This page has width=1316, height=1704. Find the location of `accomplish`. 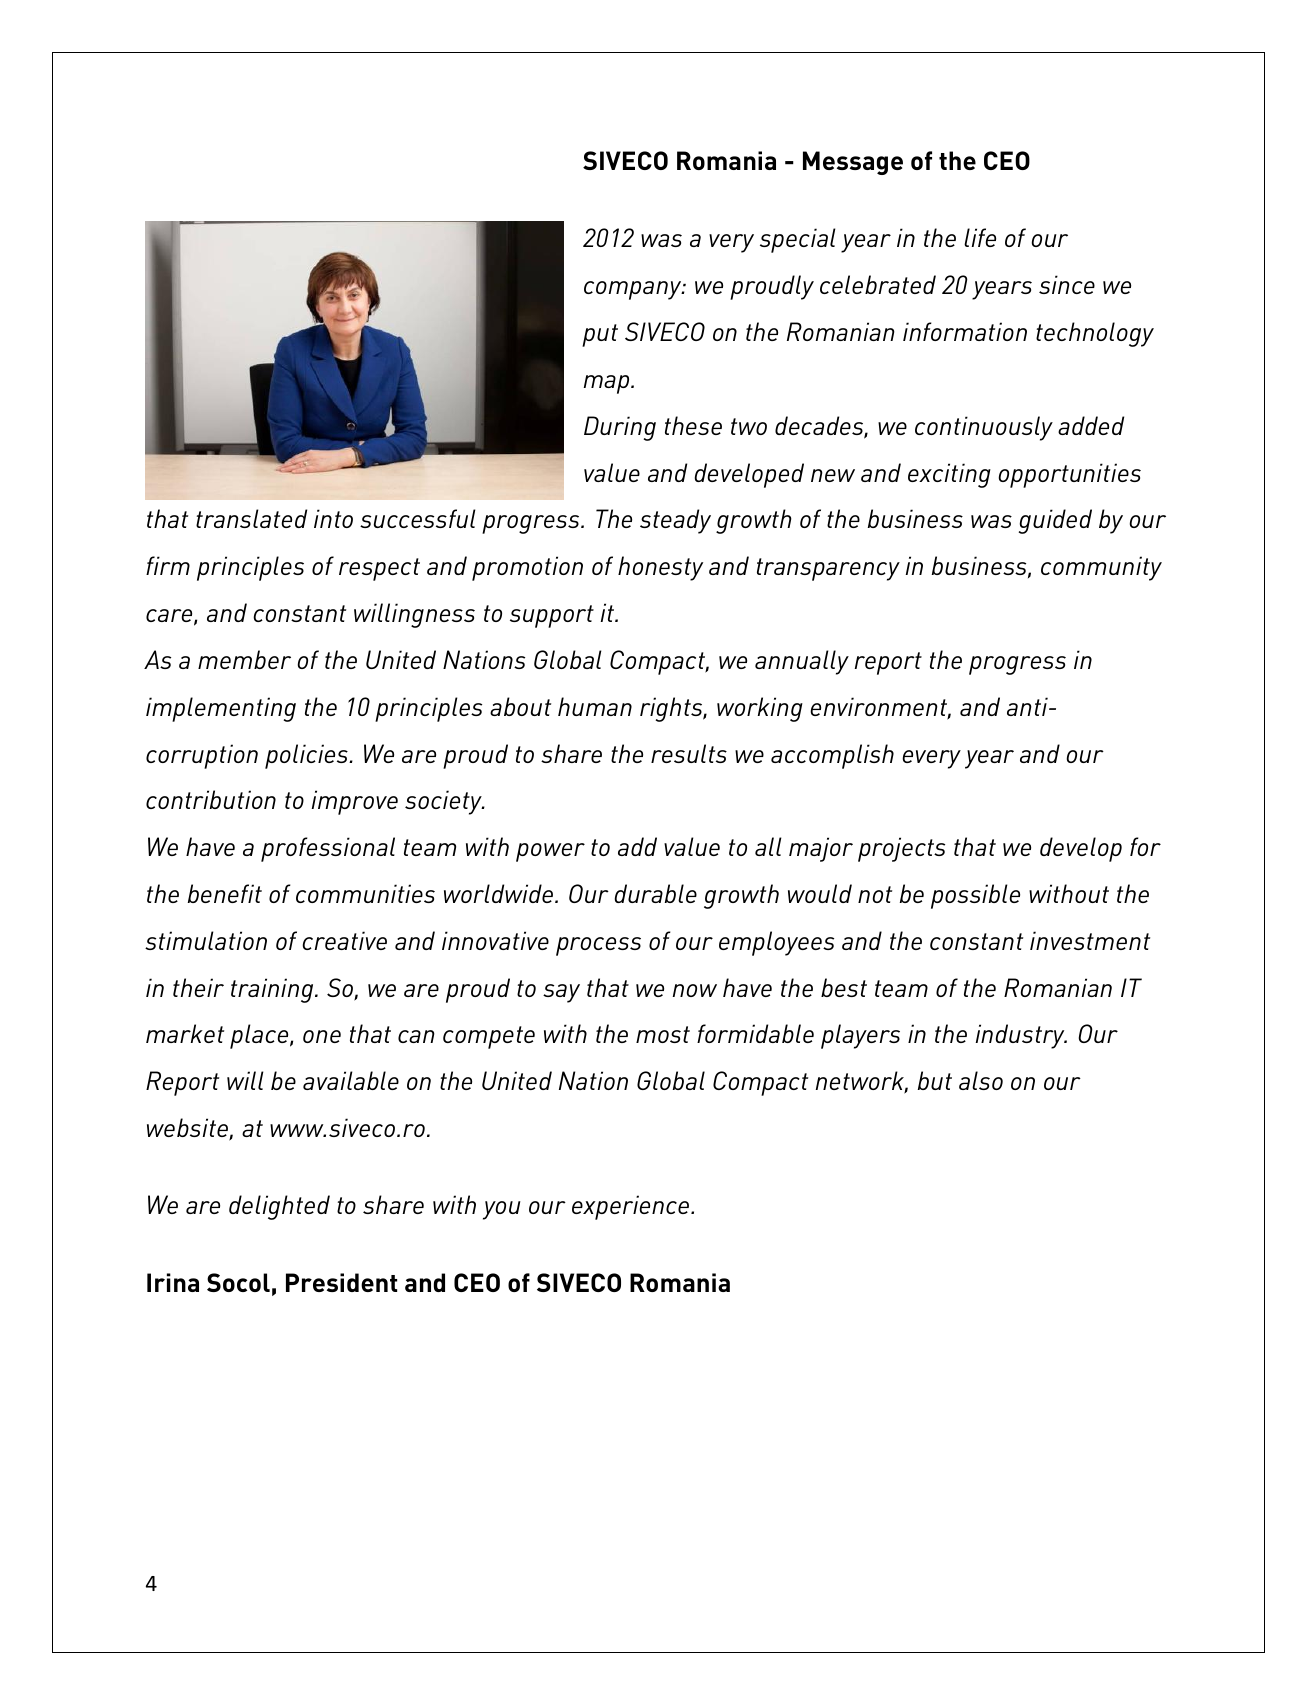

accomplish is located at coordinates (832, 756).
